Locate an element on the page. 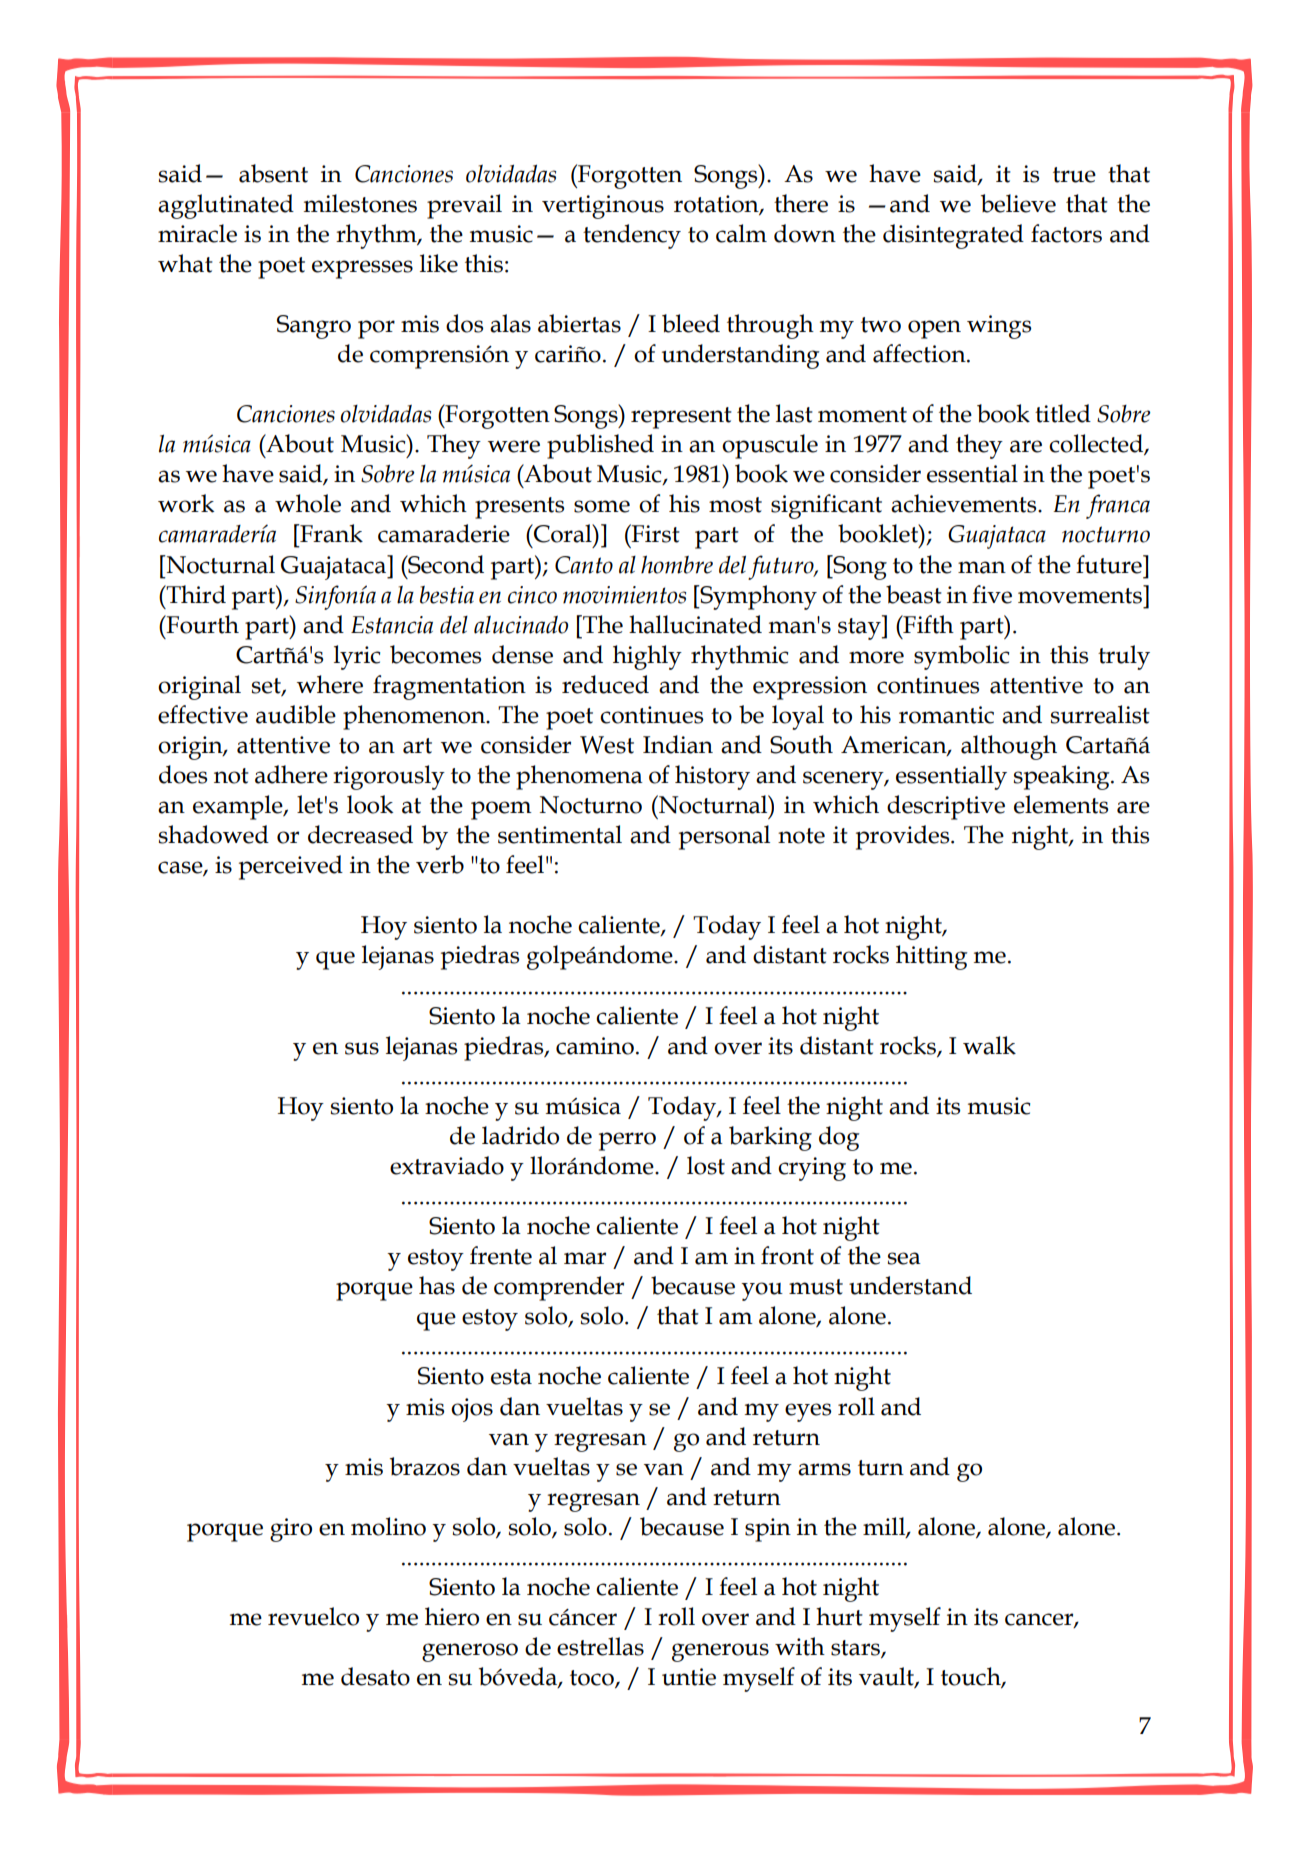  highly is located at coordinates (647, 657).
